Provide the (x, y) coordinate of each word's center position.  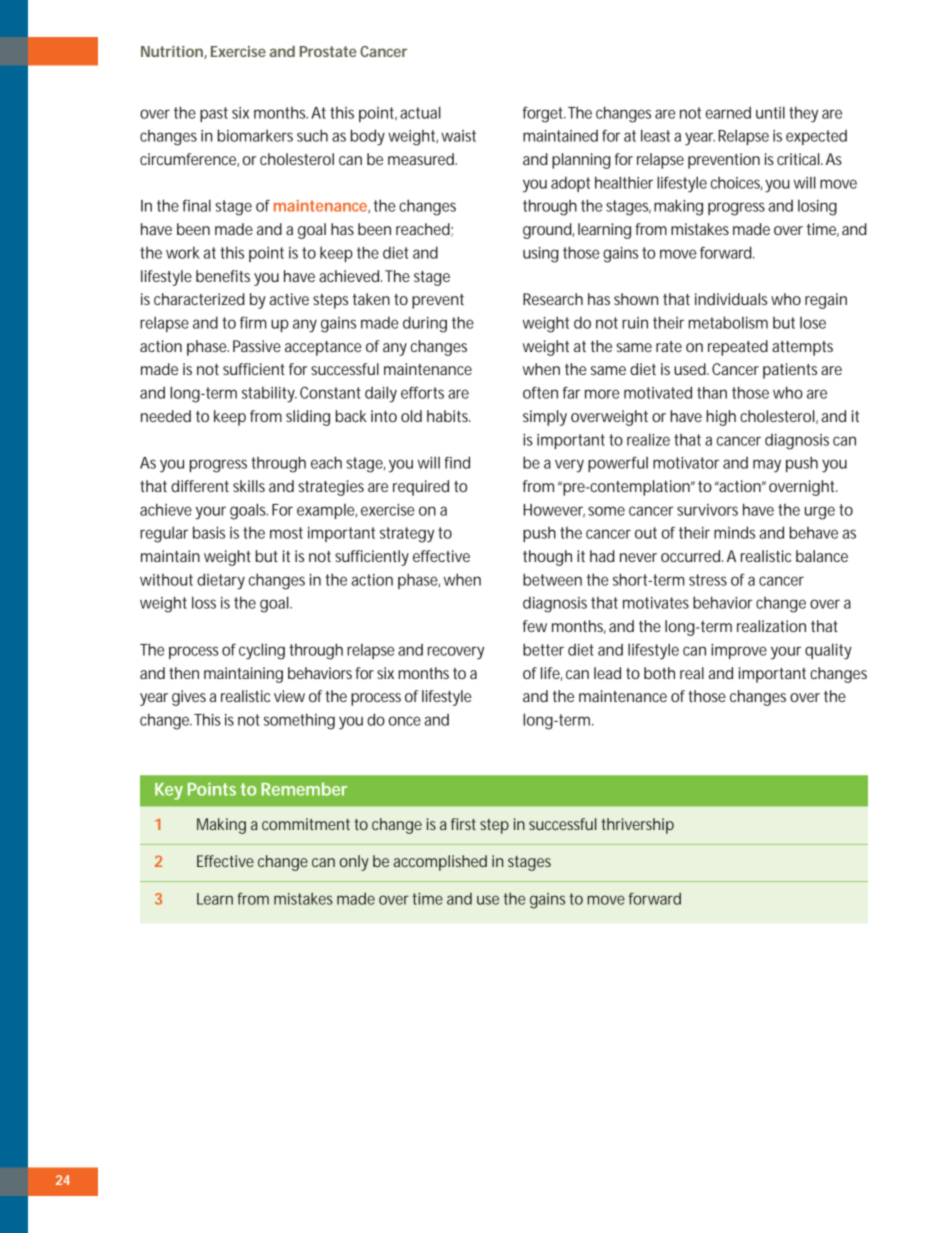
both (659, 673)
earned (728, 112)
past (214, 114)
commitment (306, 824)
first (463, 824)
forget (544, 115)
